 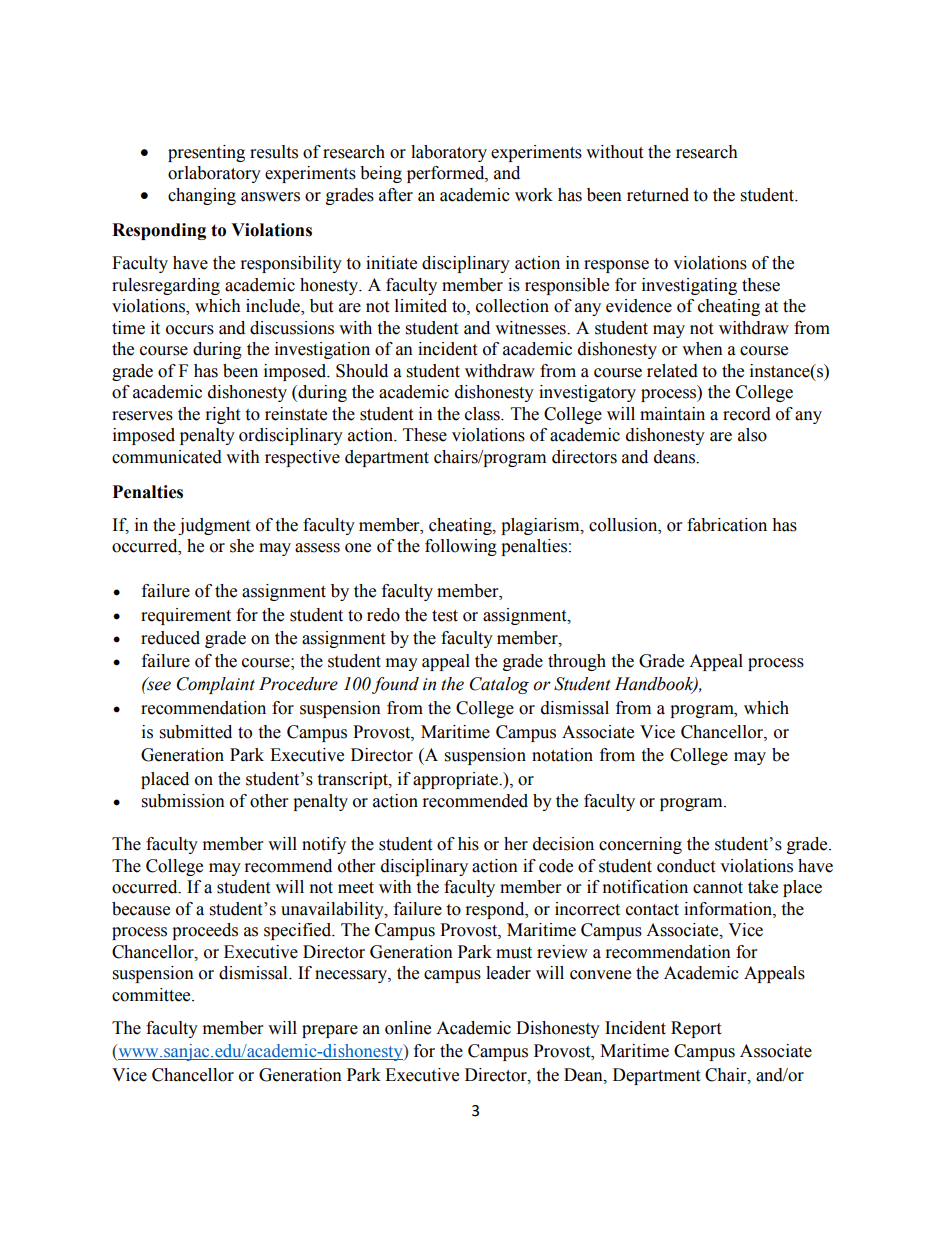 I want to click on returned, so click(x=658, y=195).
